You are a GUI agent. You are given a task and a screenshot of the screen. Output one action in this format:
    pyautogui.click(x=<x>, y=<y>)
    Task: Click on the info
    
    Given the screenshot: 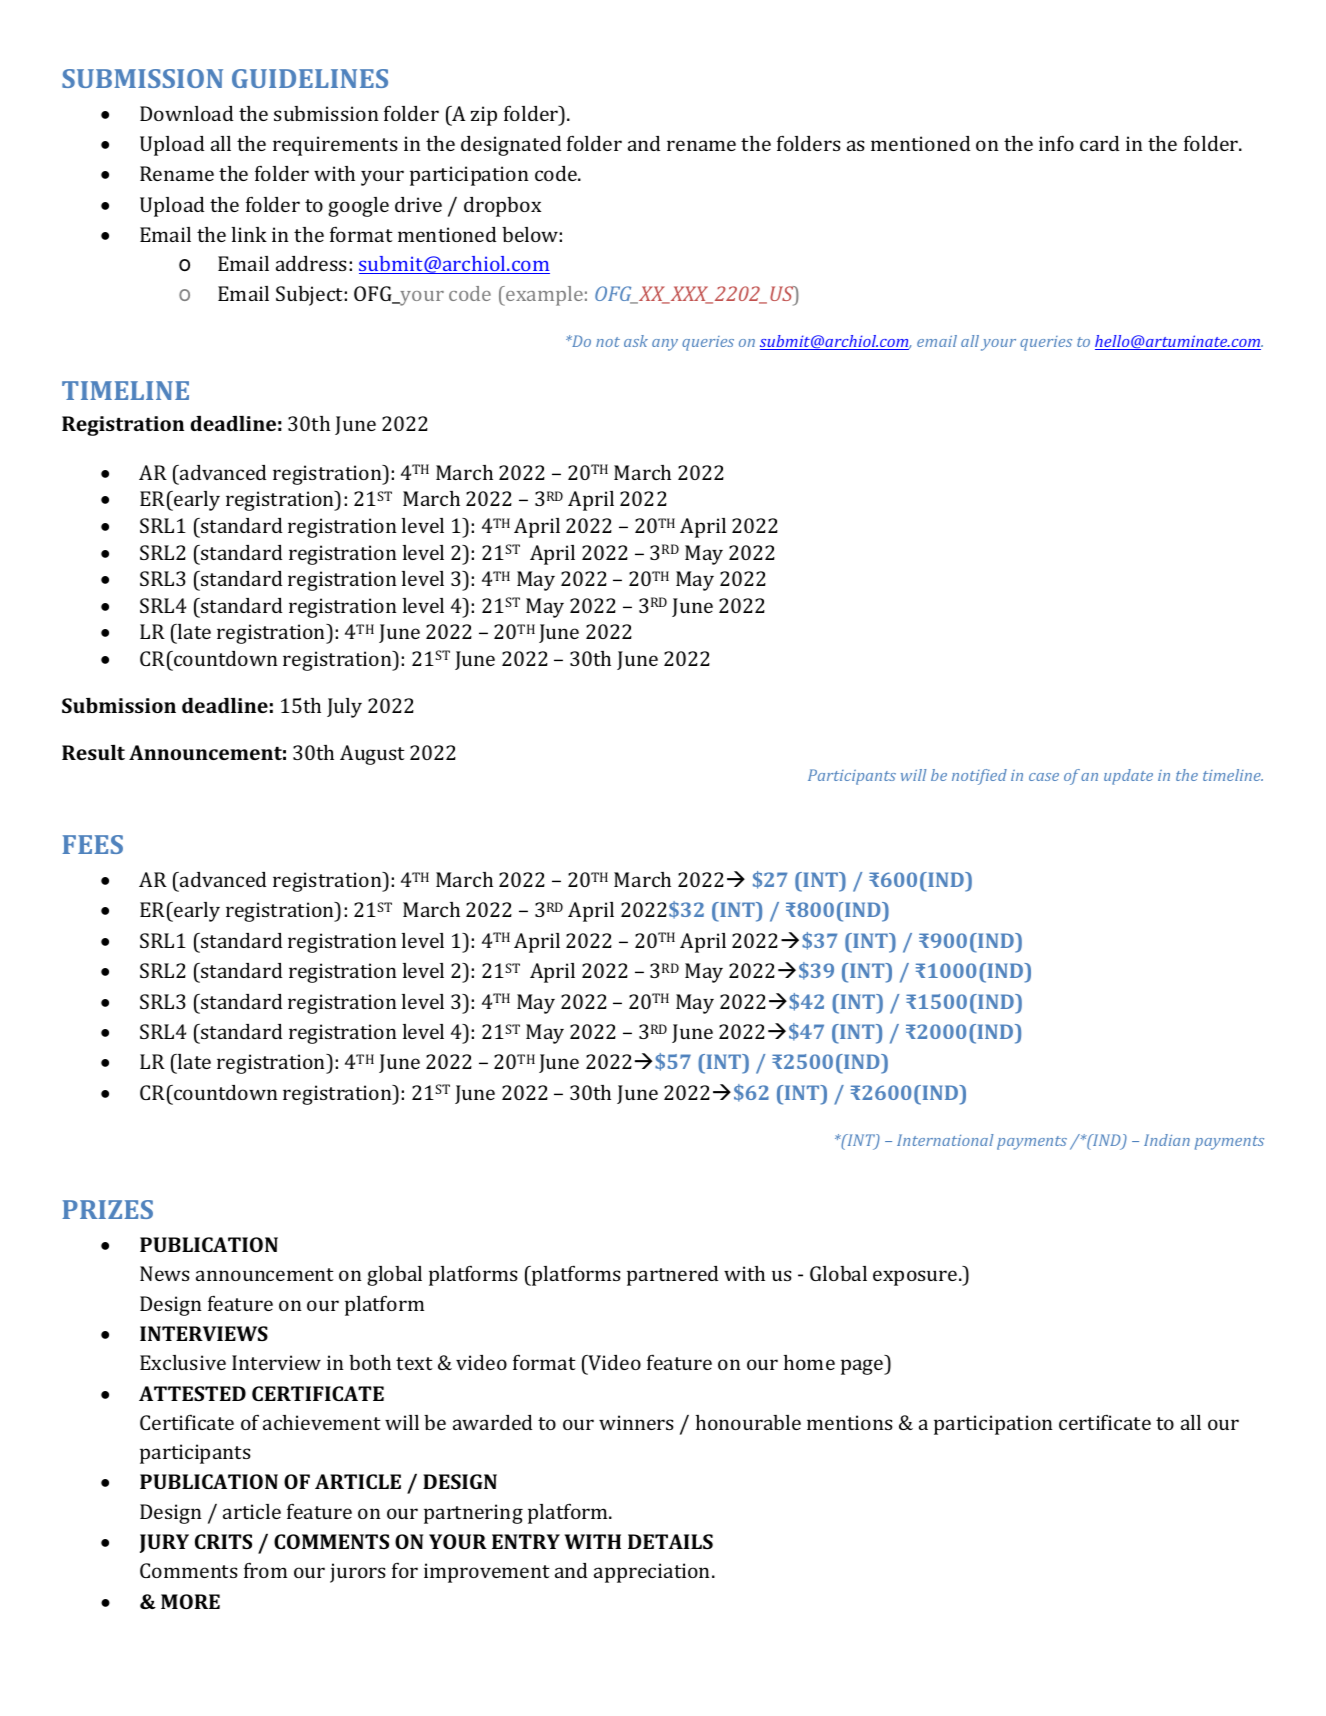 What is the action you would take?
    pyautogui.click(x=1056, y=143)
